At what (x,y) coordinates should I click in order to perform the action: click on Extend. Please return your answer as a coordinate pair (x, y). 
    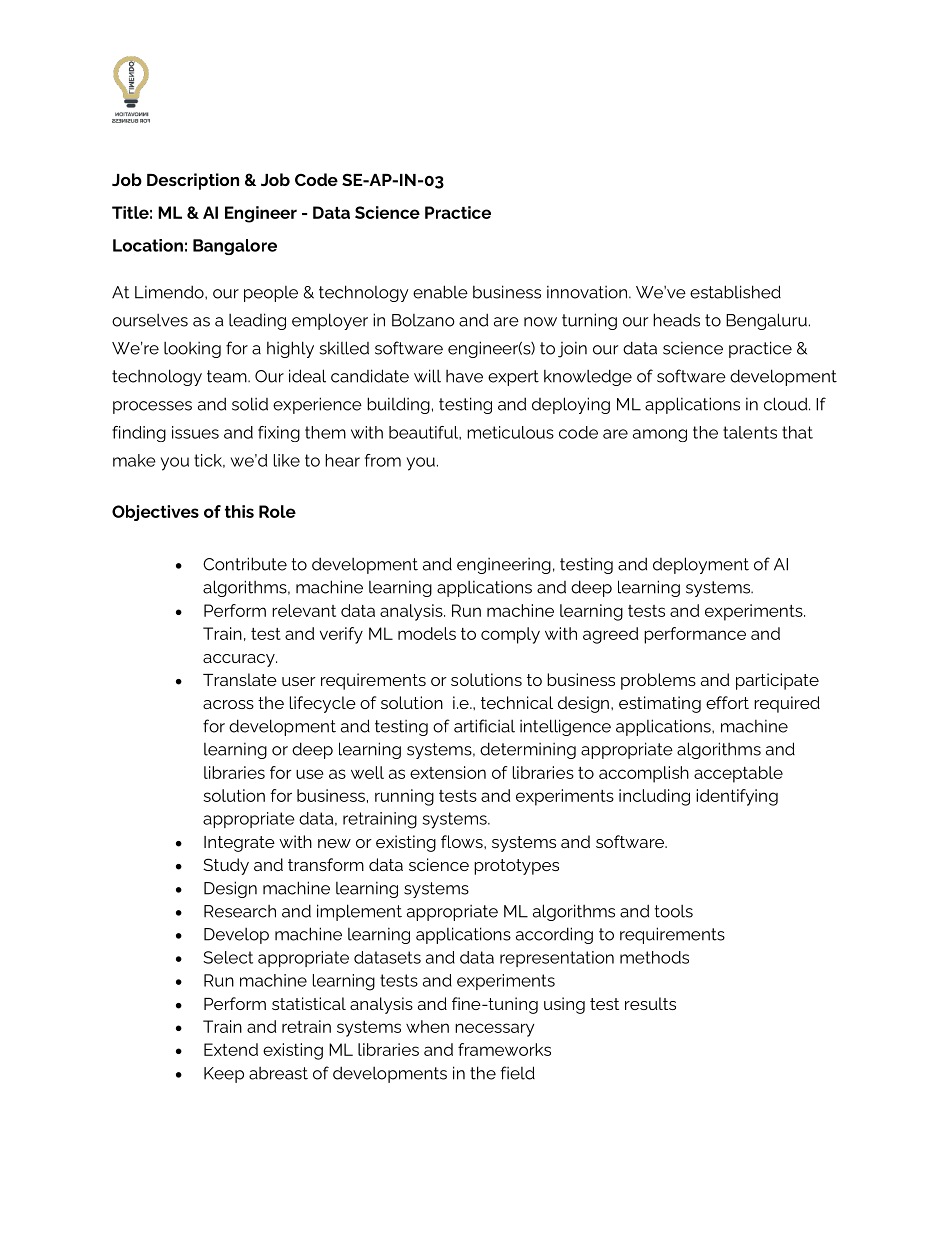
    Looking at the image, I should click on (231, 1049).
